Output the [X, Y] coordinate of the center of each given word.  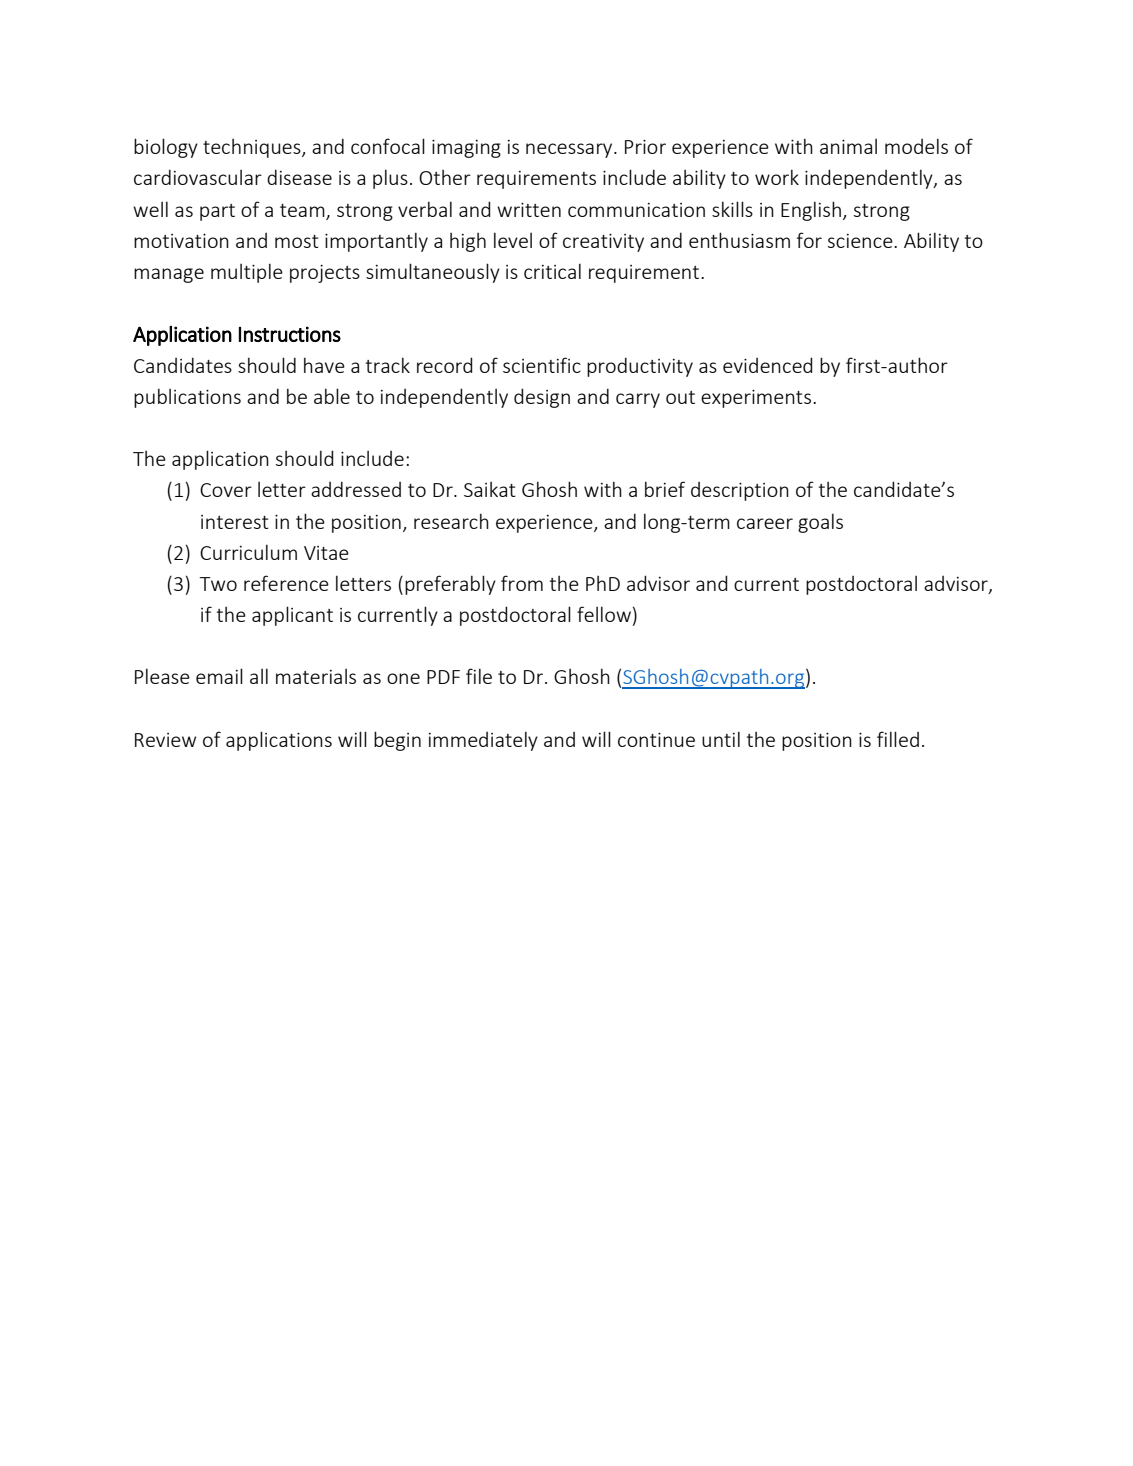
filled [898, 739]
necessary [570, 150]
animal [848, 146]
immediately [483, 741]
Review [165, 740]
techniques [253, 148]
